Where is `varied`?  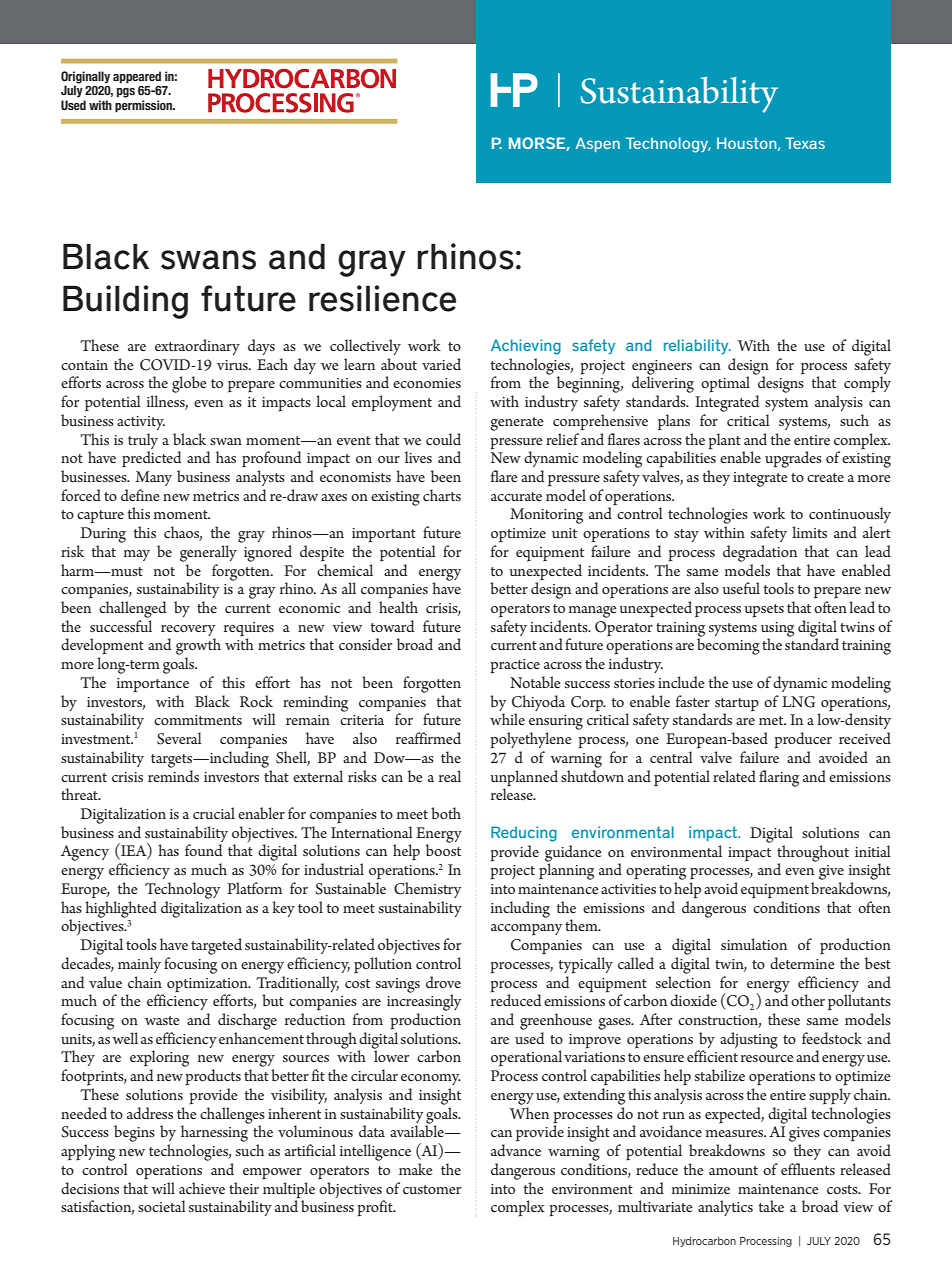 varied is located at coordinates (441, 364).
